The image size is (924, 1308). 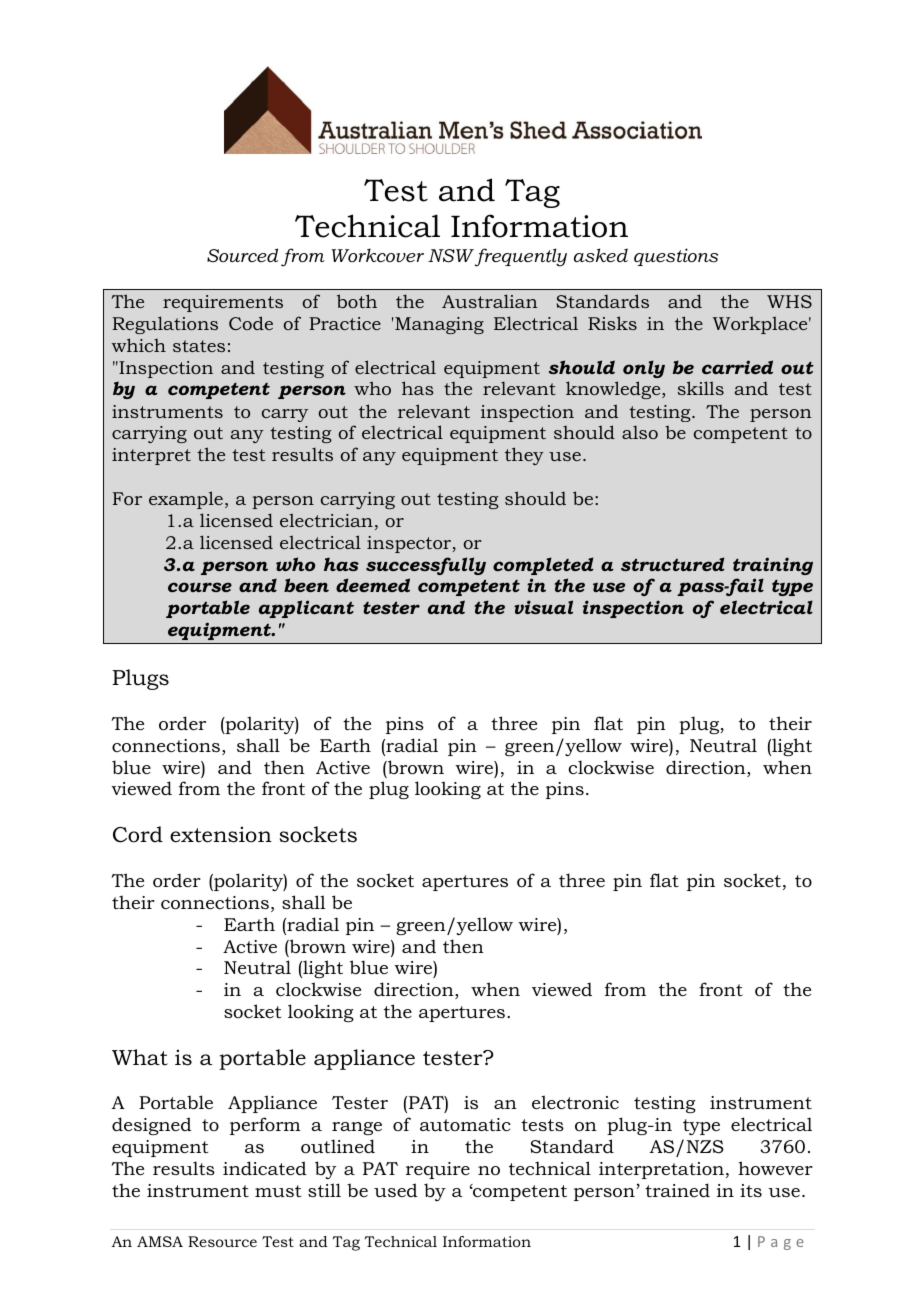 I want to click on they, so click(x=524, y=456).
